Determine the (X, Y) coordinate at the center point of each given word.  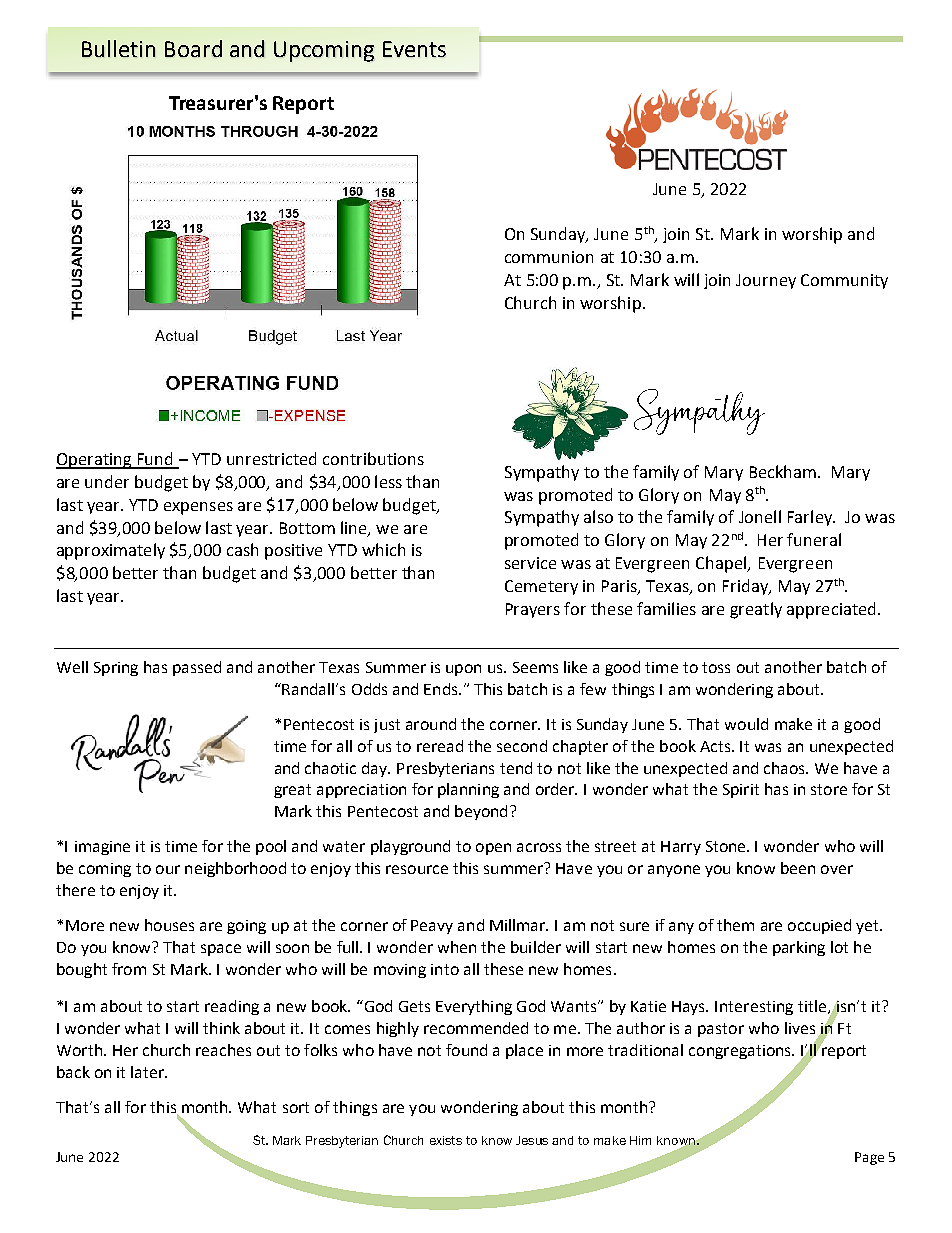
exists (446, 1140)
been (798, 868)
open (493, 849)
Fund (155, 460)
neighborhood (235, 869)
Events (414, 49)
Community (844, 281)
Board (193, 48)
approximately (111, 551)
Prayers (533, 610)
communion (549, 257)
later (149, 1072)
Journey (766, 281)
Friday (747, 587)
